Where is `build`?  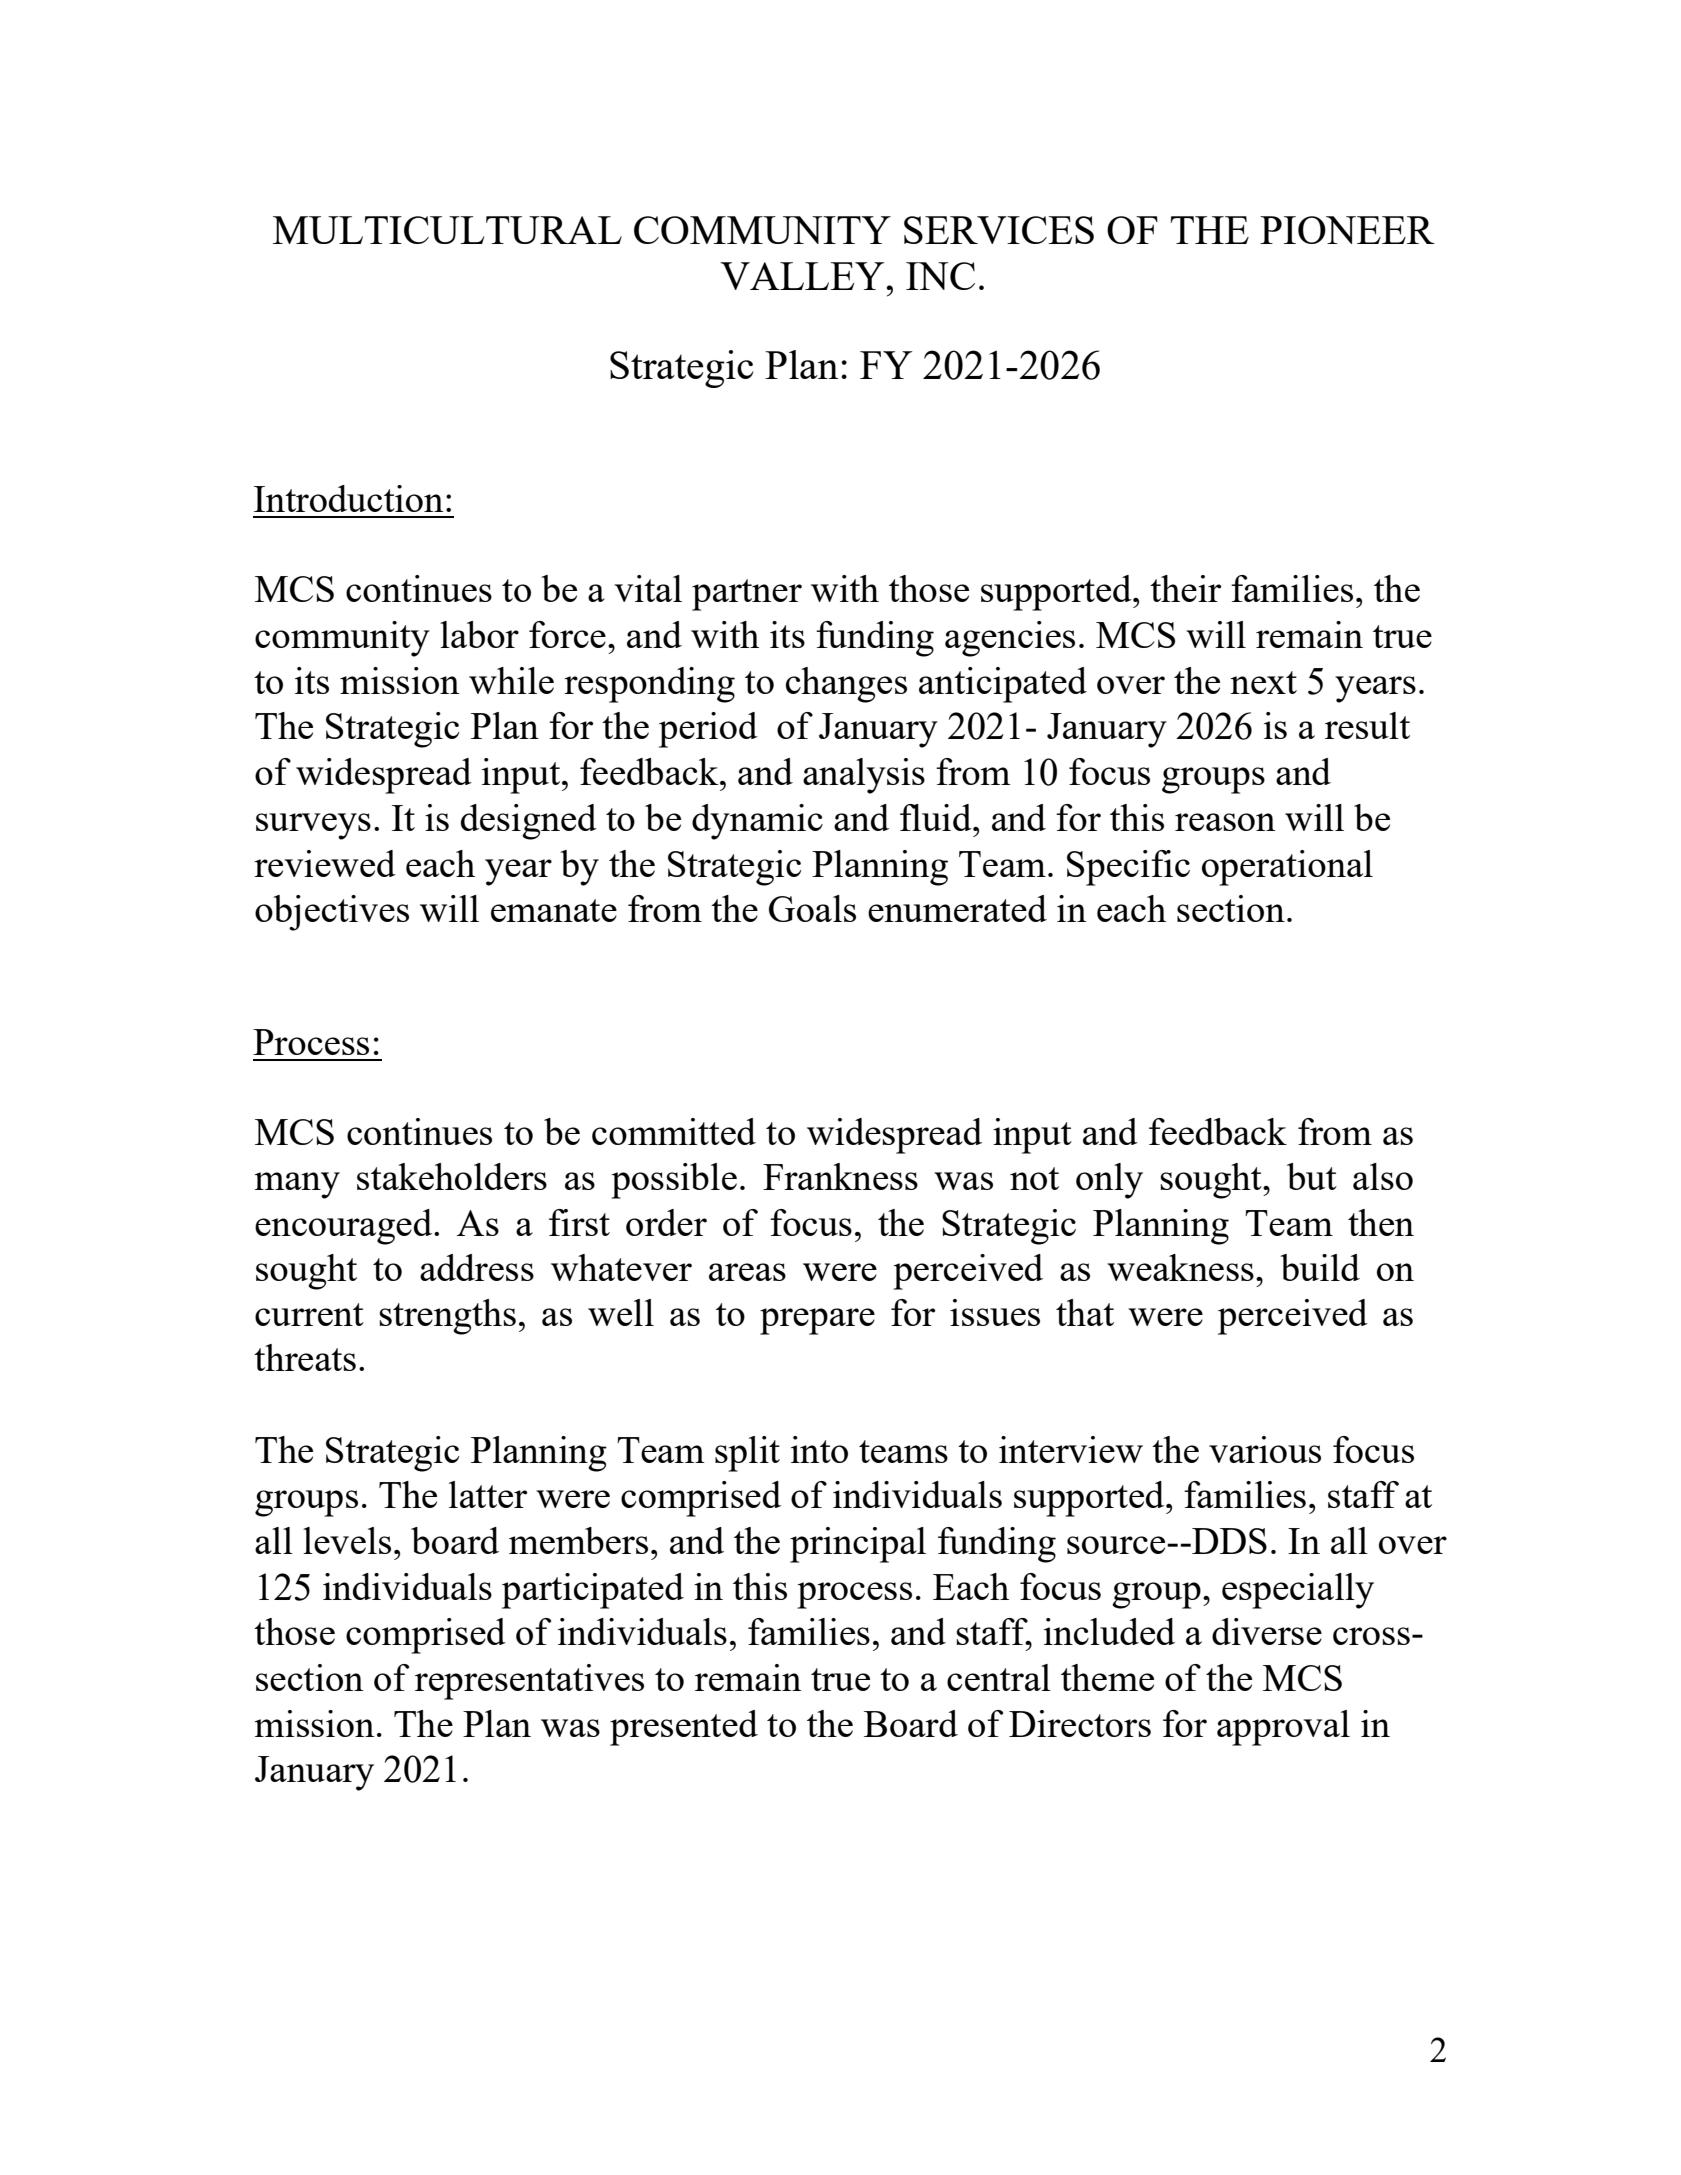
build is located at coordinates (1320, 1267).
